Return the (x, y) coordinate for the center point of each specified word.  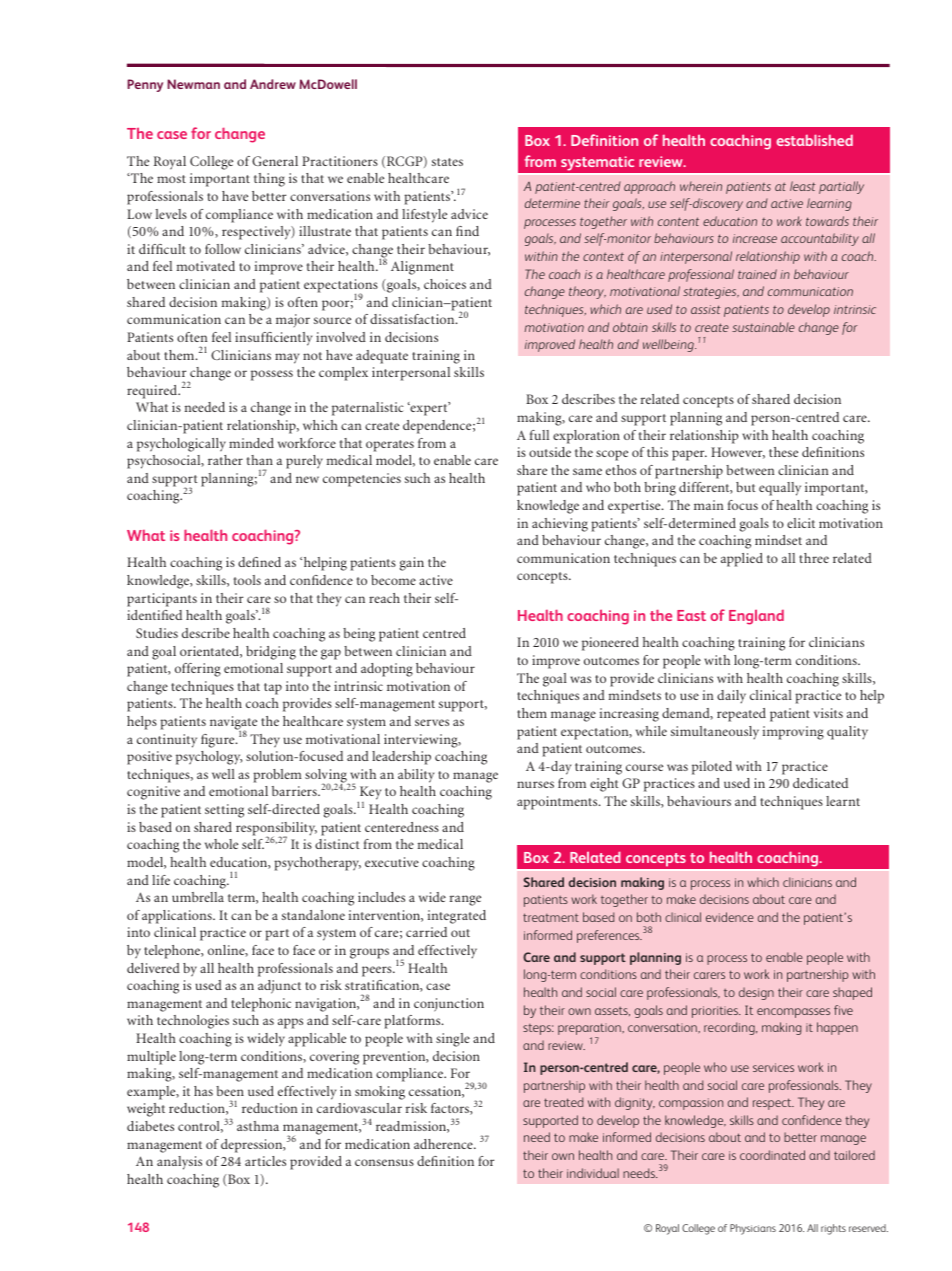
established (814, 140)
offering (198, 670)
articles (265, 1161)
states (447, 162)
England (756, 617)
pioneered (610, 644)
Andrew (273, 84)
